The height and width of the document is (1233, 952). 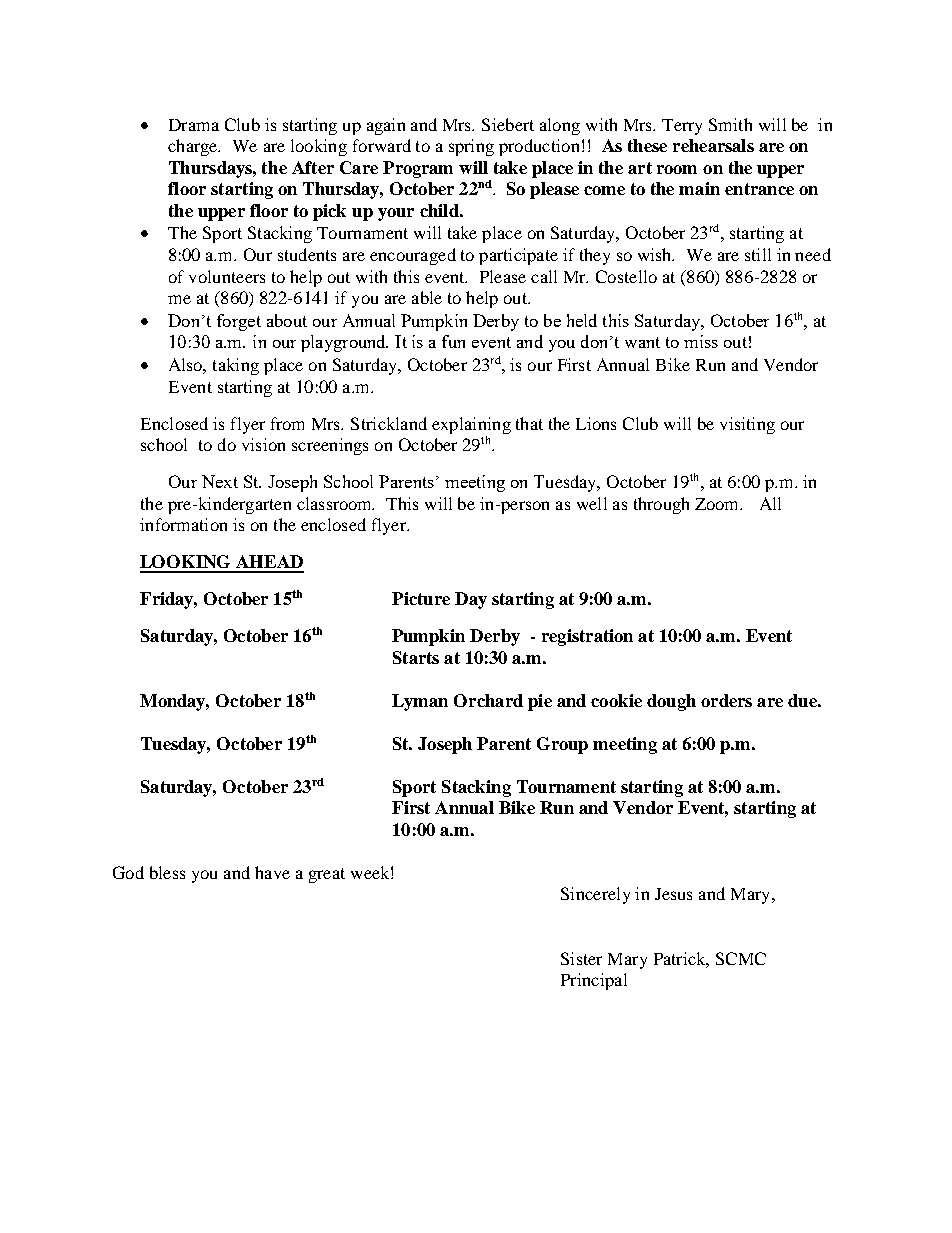 What do you see at coordinates (263, 444) in the document?
I see `vision` at bounding box center [263, 444].
